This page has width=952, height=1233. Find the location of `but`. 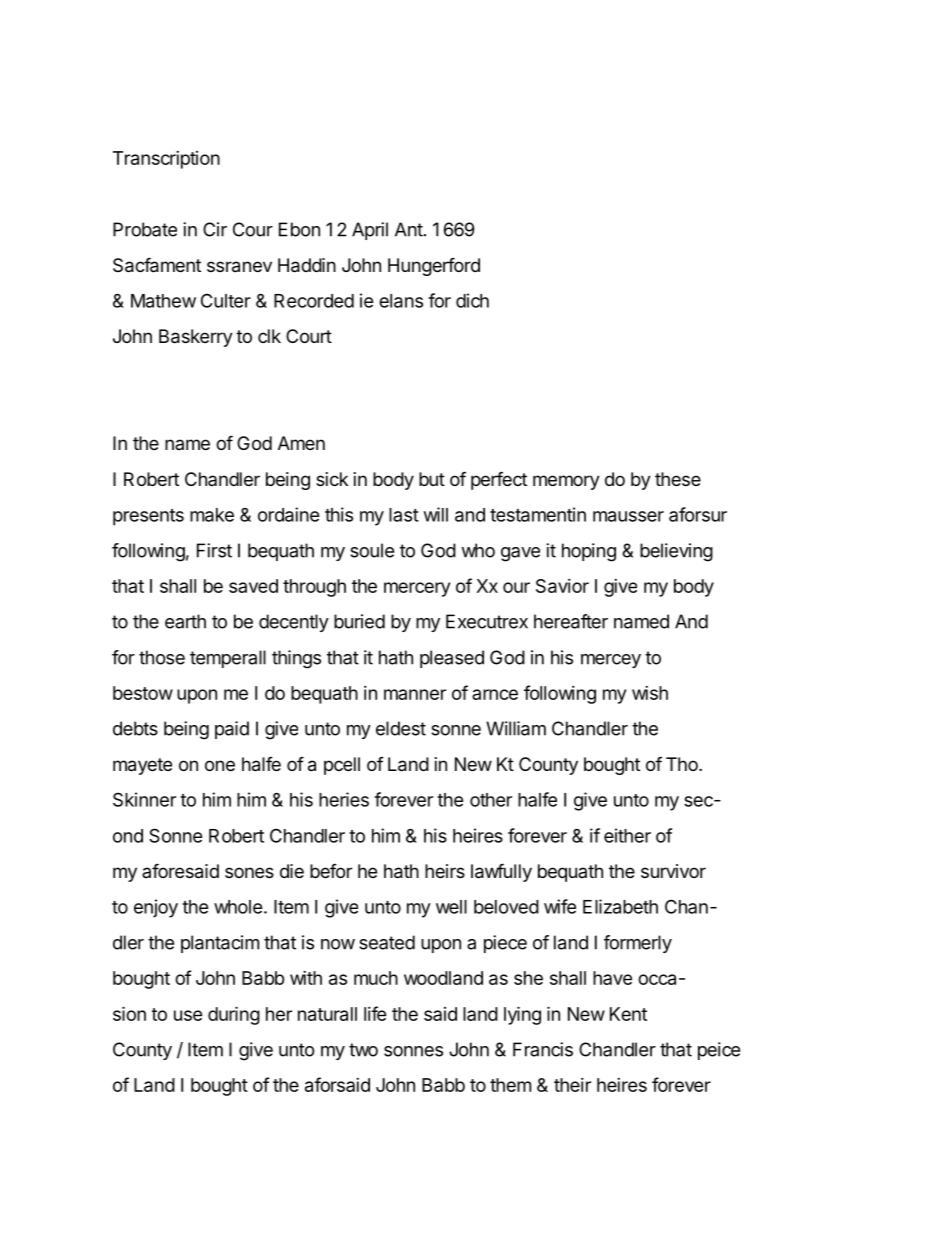

but is located at coordinates (432, 479).
